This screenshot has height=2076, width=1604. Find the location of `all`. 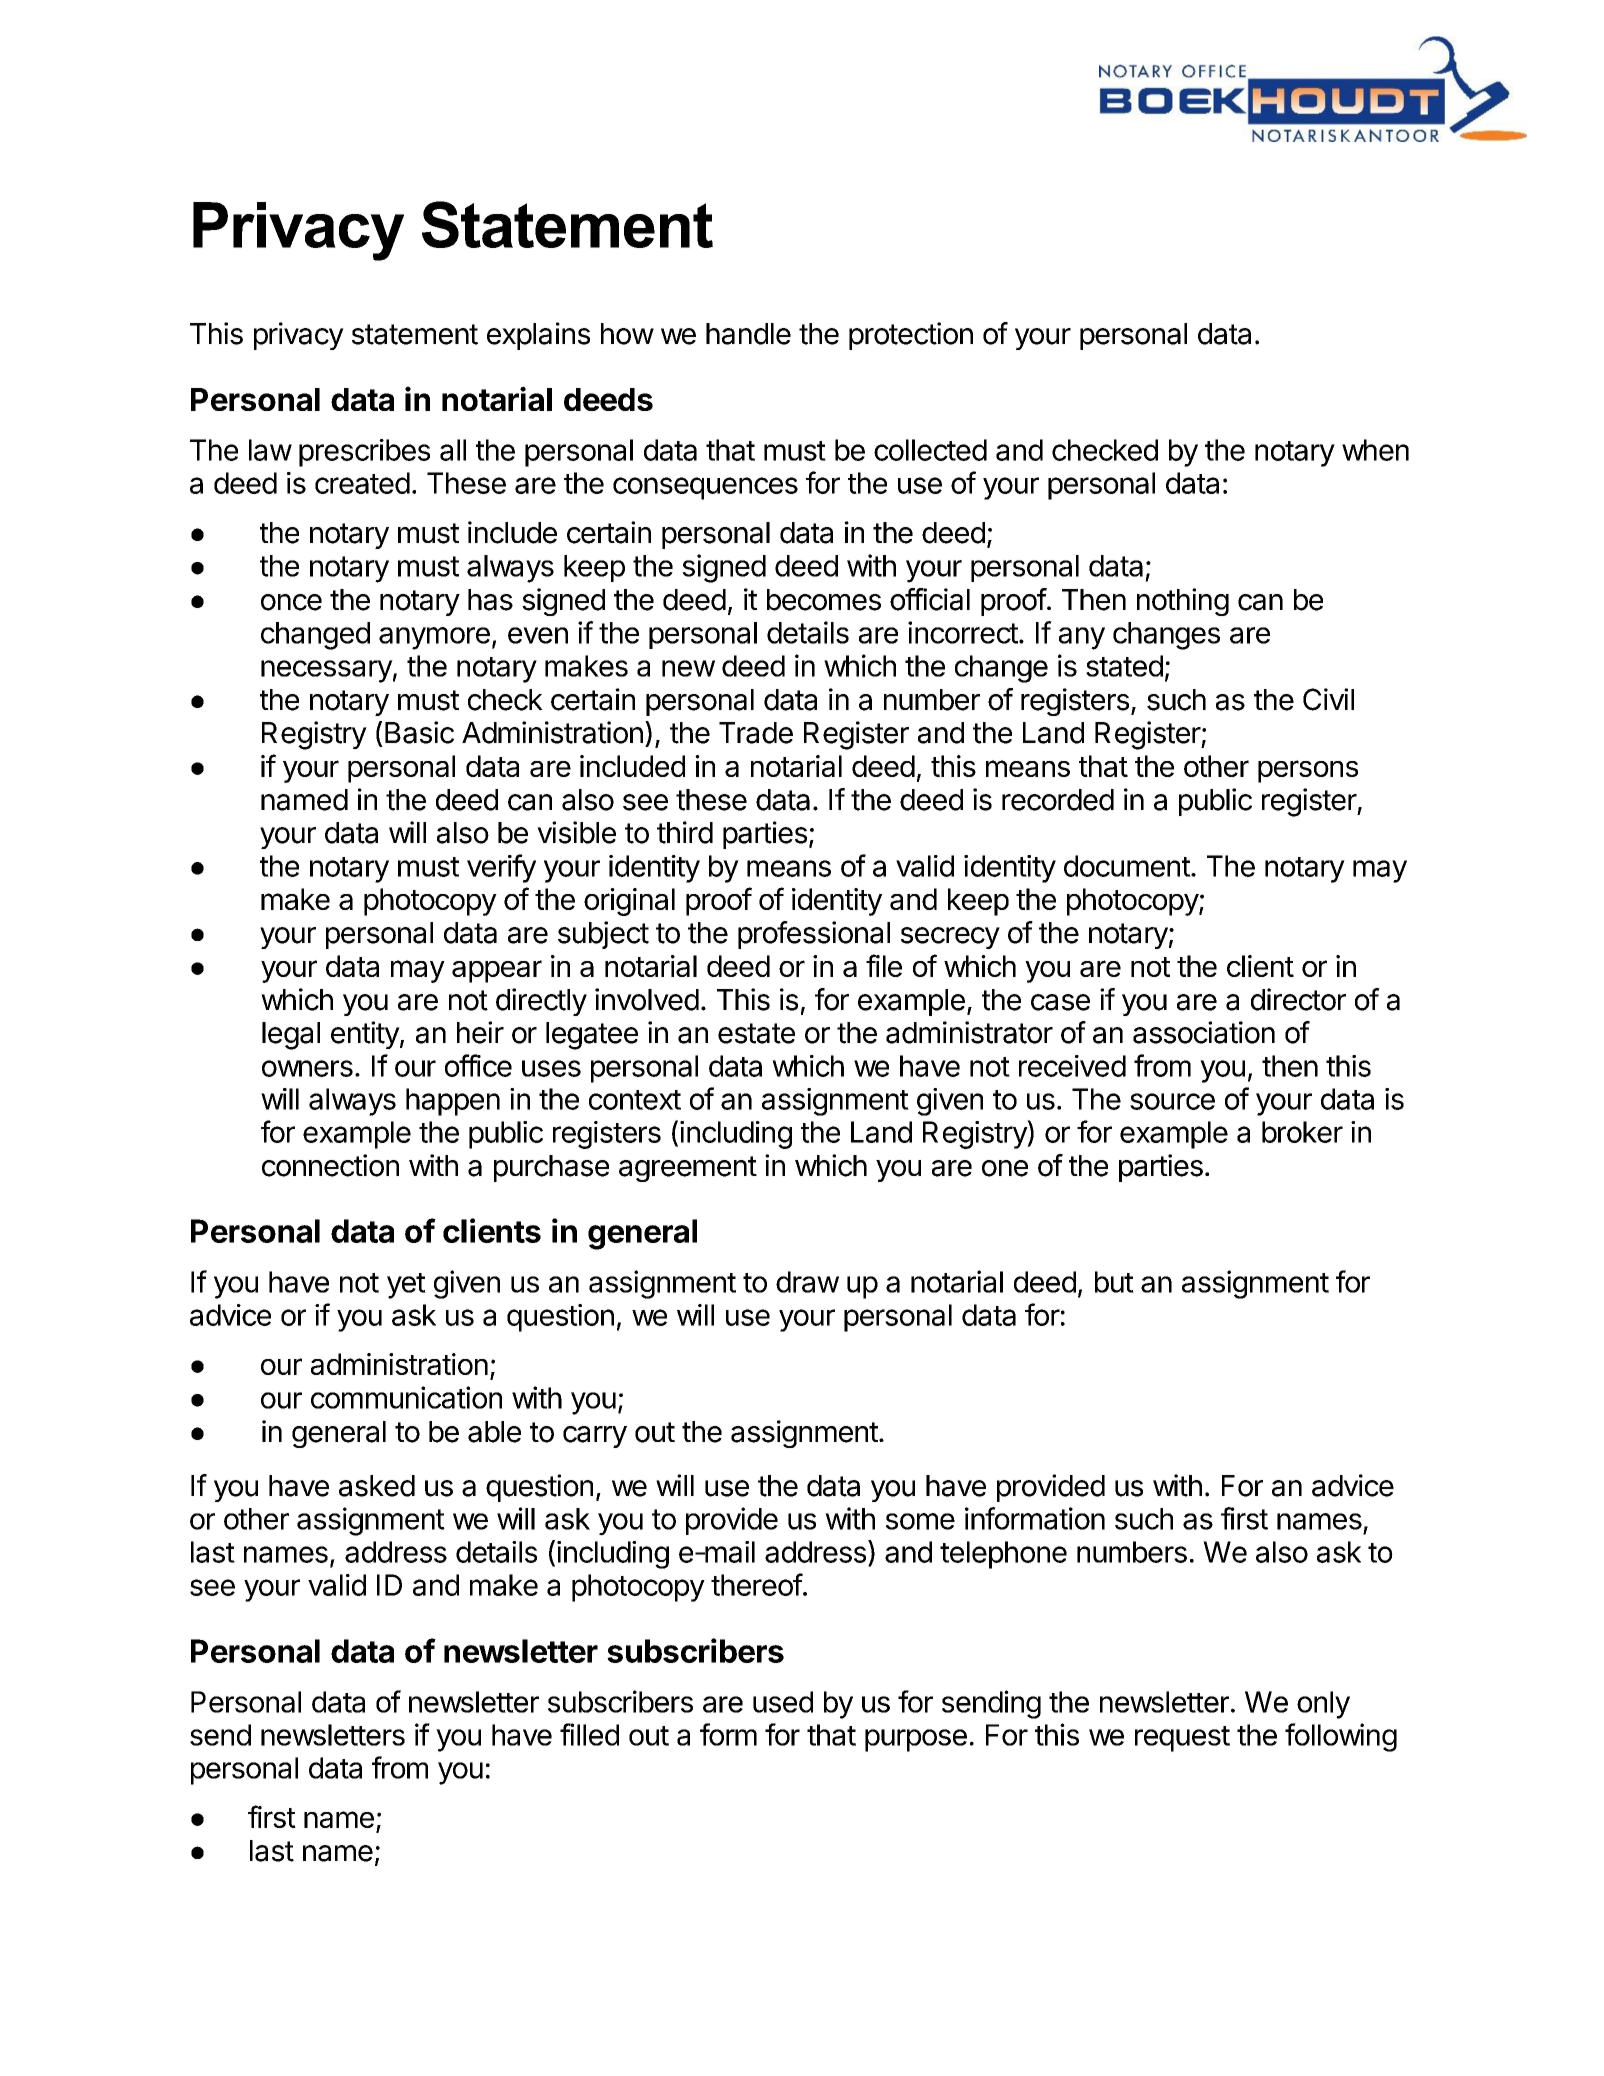

all is located at coordinates (453, 450).
